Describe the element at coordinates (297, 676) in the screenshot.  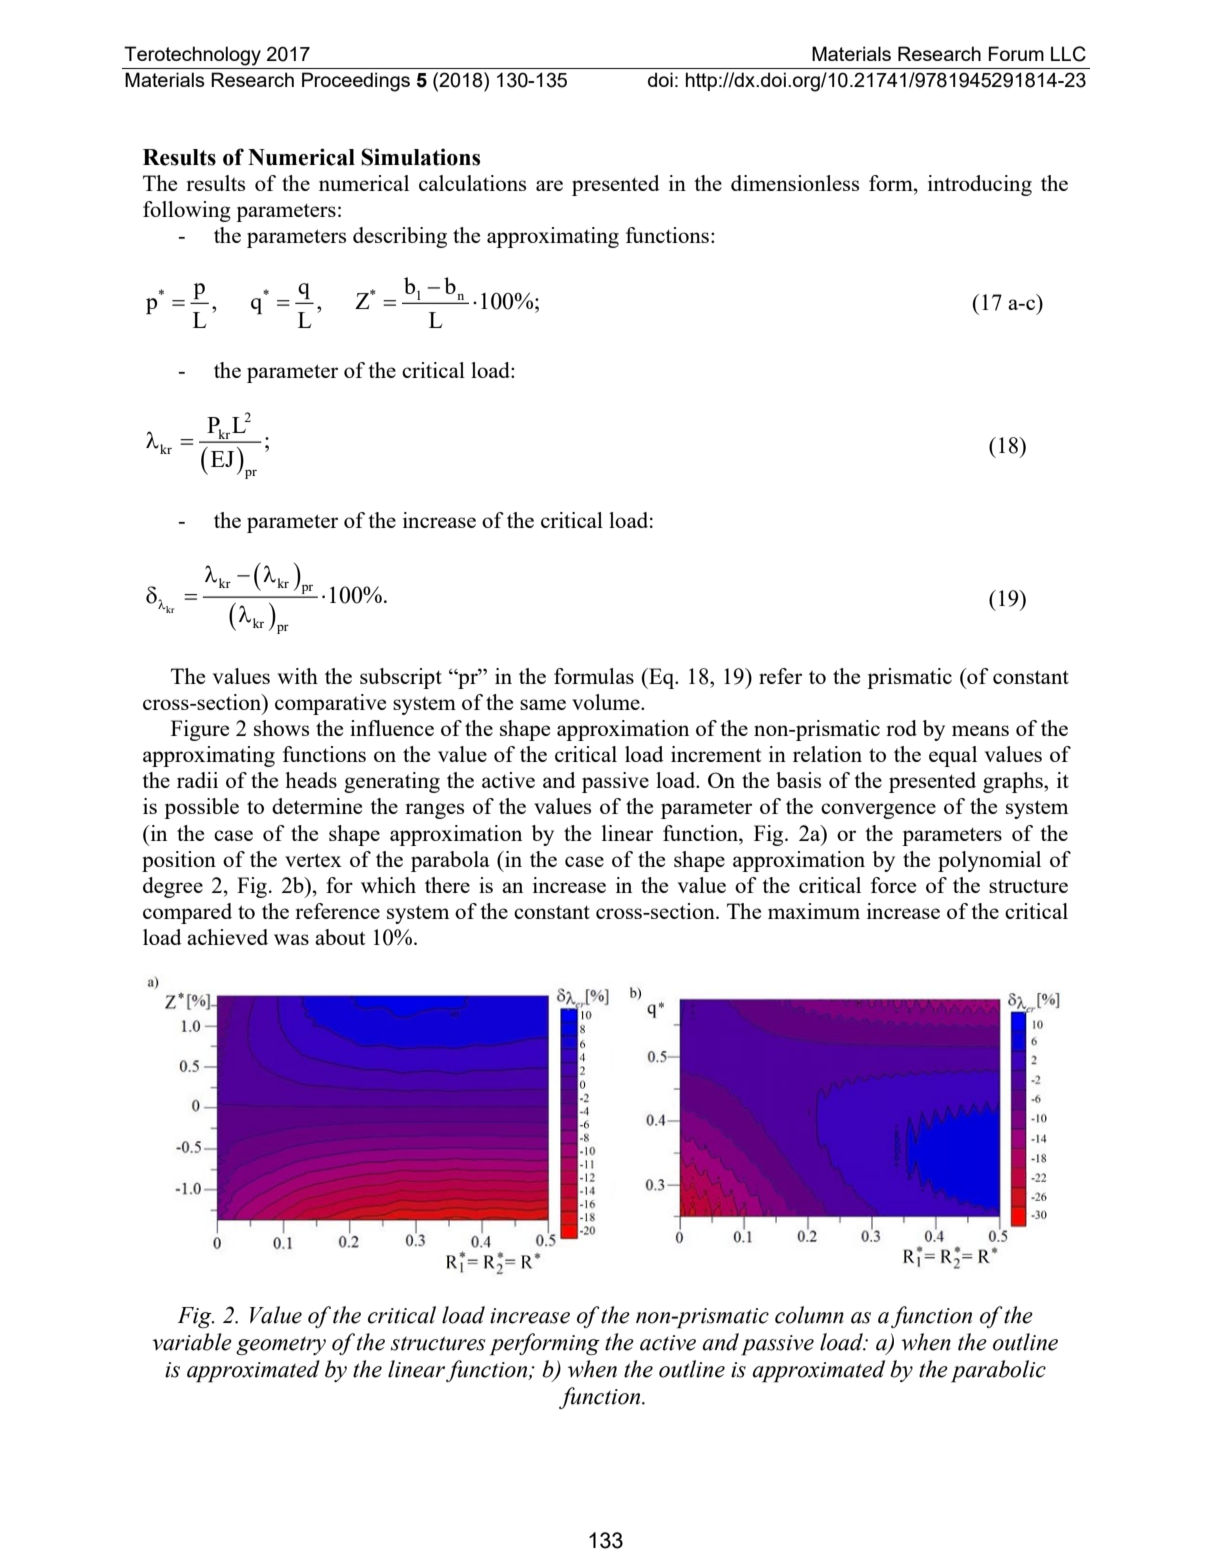
I see `with` at that location.
